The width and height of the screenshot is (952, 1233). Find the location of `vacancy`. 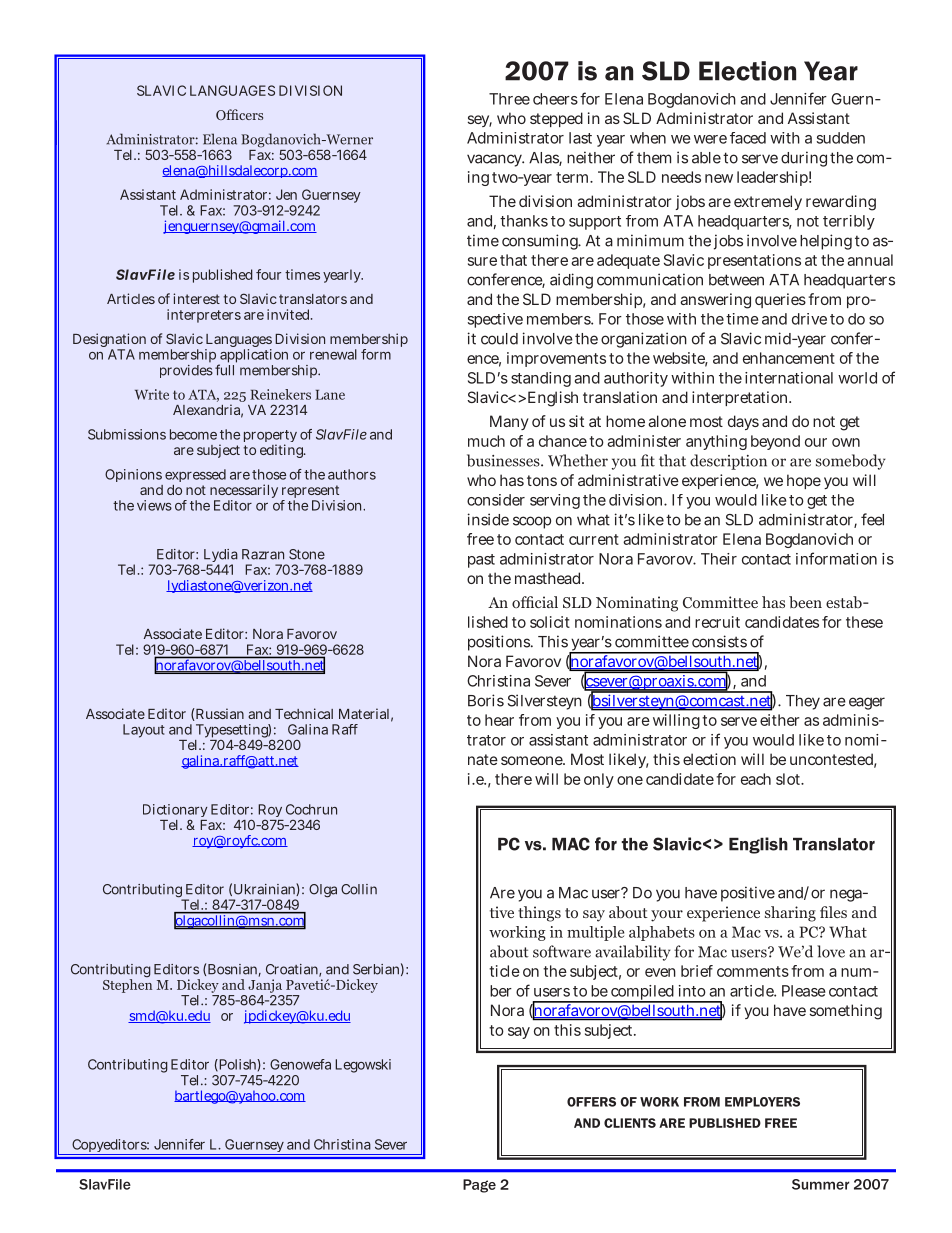

vacancy is located at coordinates (495, 160).
